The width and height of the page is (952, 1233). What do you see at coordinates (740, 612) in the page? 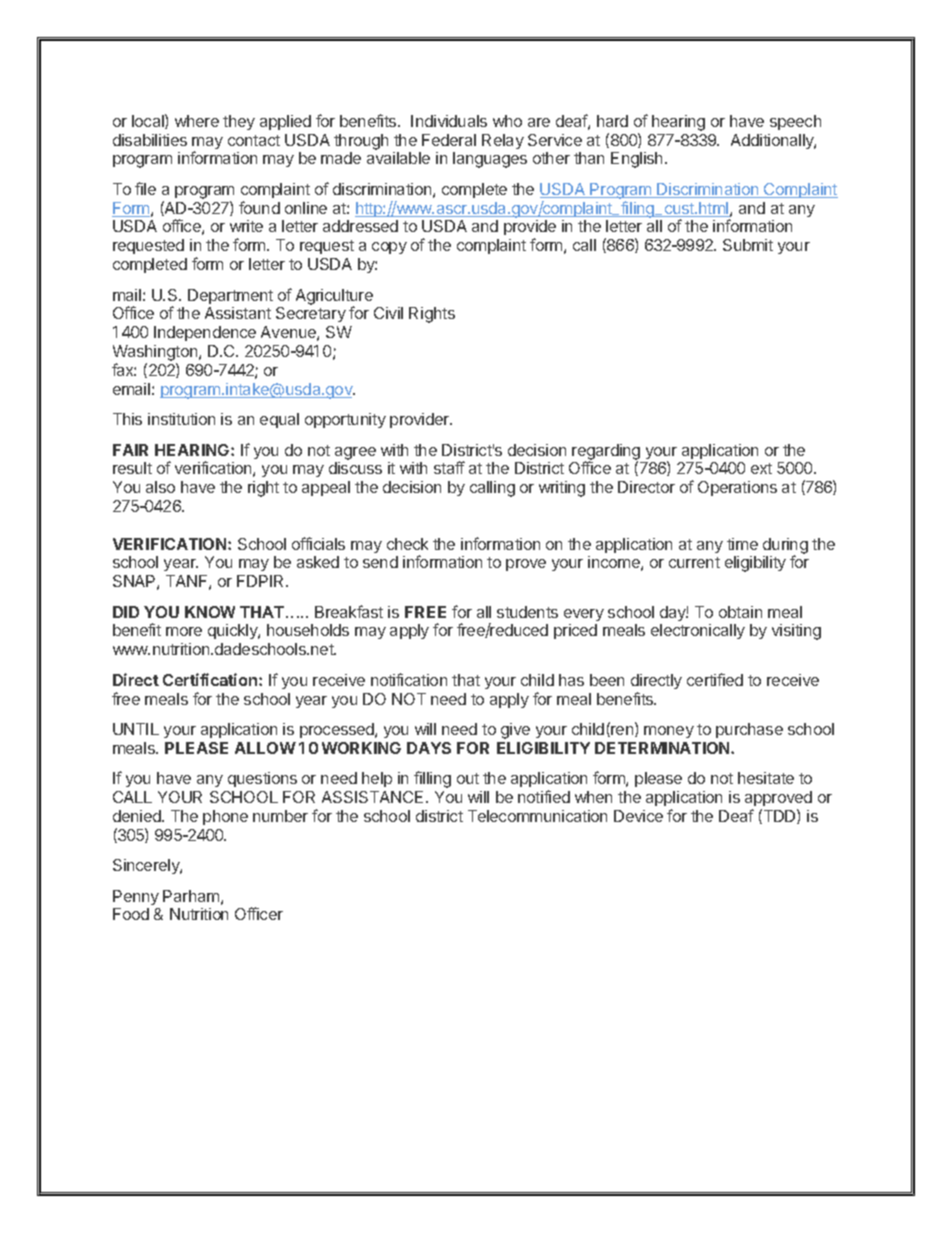
I see `obtain` at bounding box center [740, 612].
